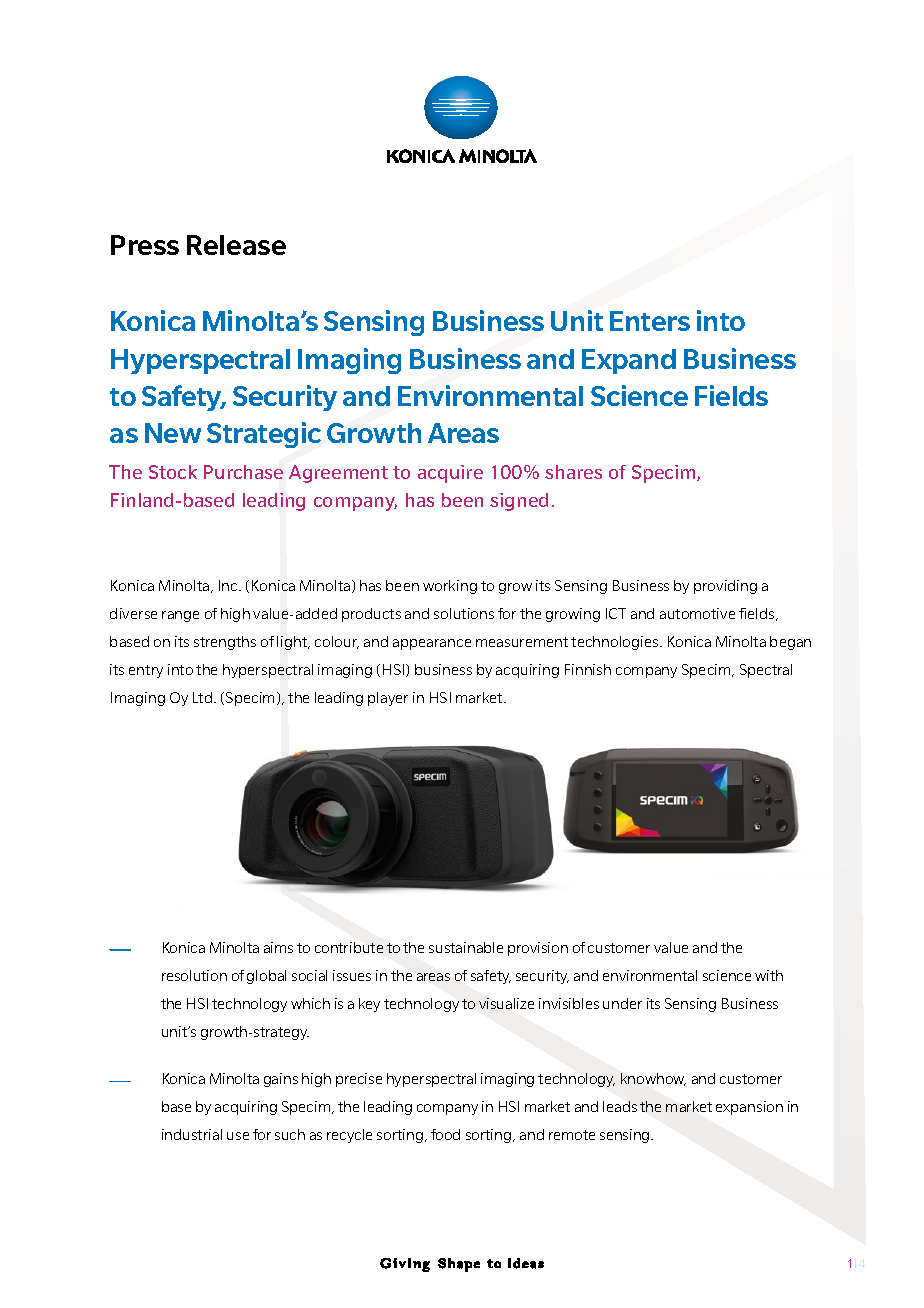 The image size is (924, 1308). What do you see at coordinates (466, 947) in the image?
I see `sustainable` at bounding box center [466, 947].
